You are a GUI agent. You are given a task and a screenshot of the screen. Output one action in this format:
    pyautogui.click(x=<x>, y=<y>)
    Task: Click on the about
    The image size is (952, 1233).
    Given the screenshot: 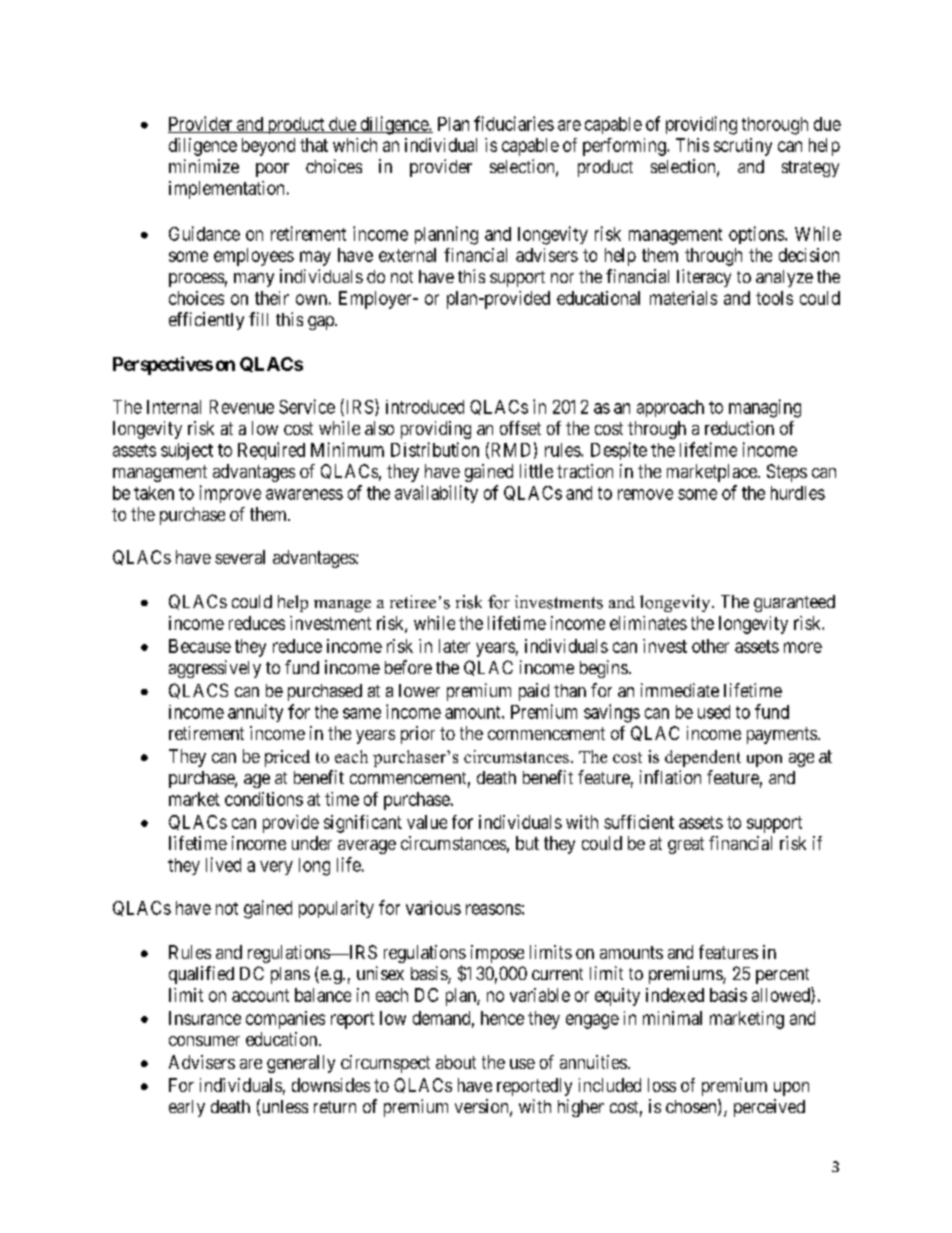 What is the action you would take?
    pyautogui.click(x=456, y=1062)
